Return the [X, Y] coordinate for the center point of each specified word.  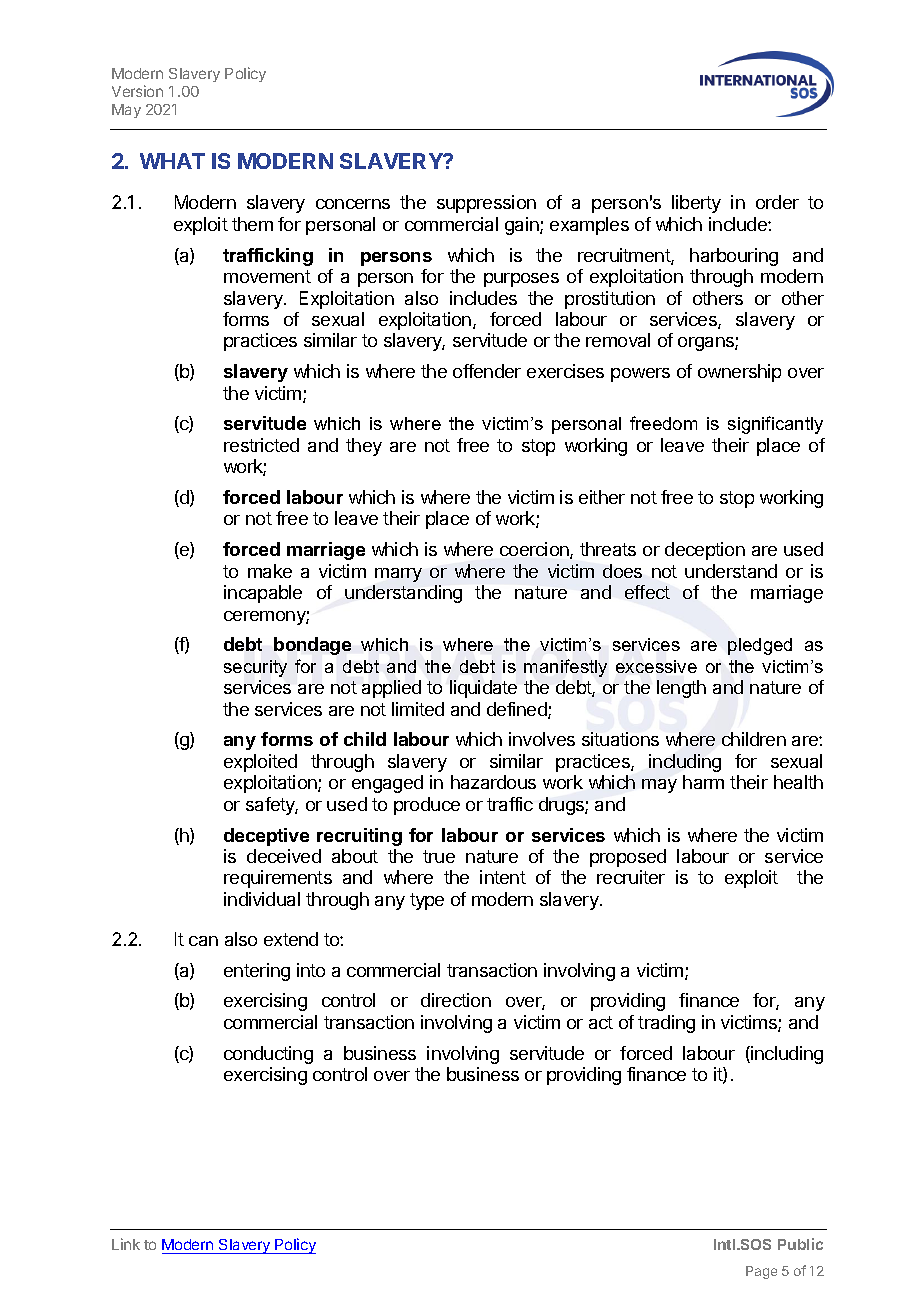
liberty [696, 204]
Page [761, 1272]
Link [126, 1244]
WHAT [172, 161]
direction [456, 1000]
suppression [486, 204]
